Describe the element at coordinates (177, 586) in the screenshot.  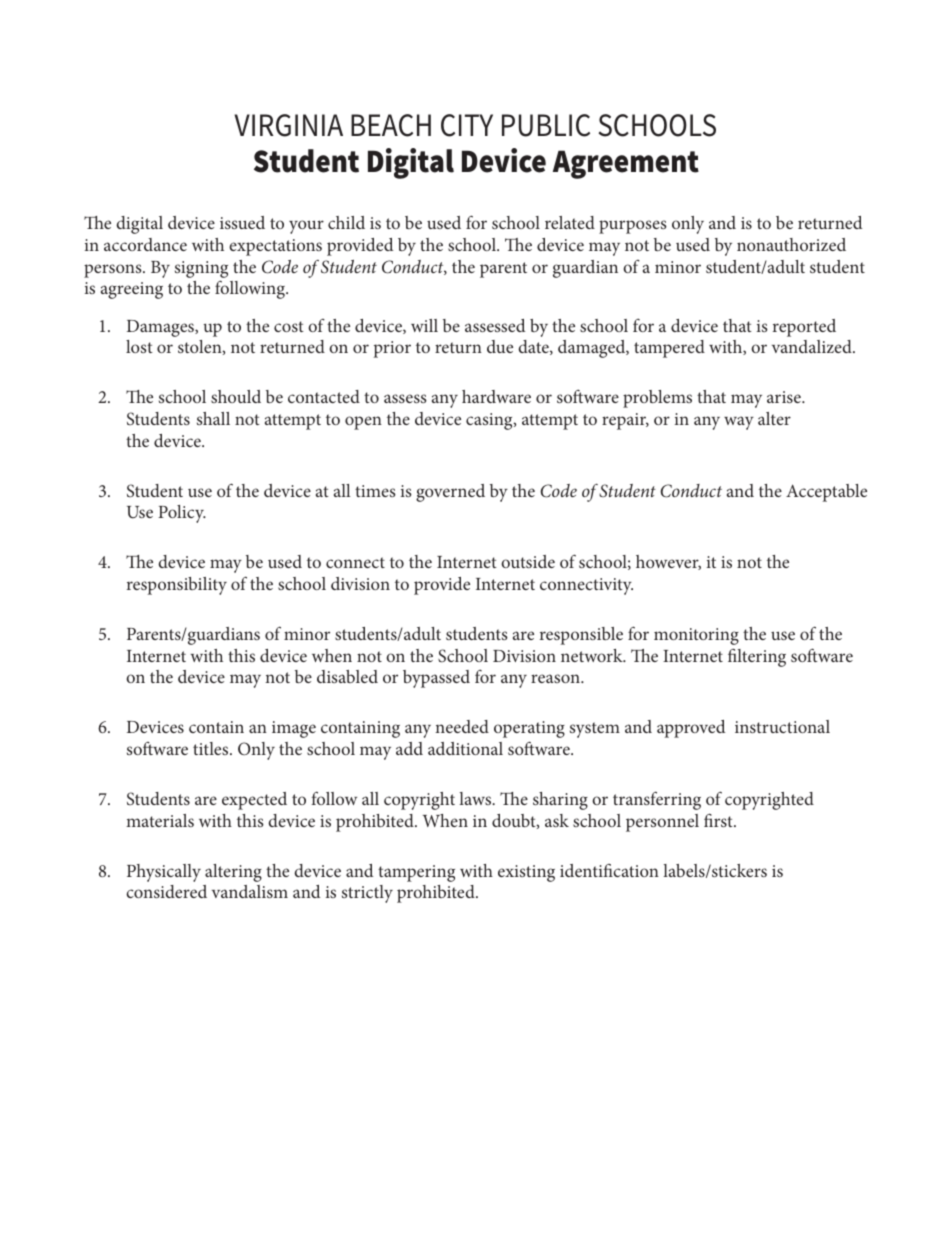
I see `responsibility` at that location.
